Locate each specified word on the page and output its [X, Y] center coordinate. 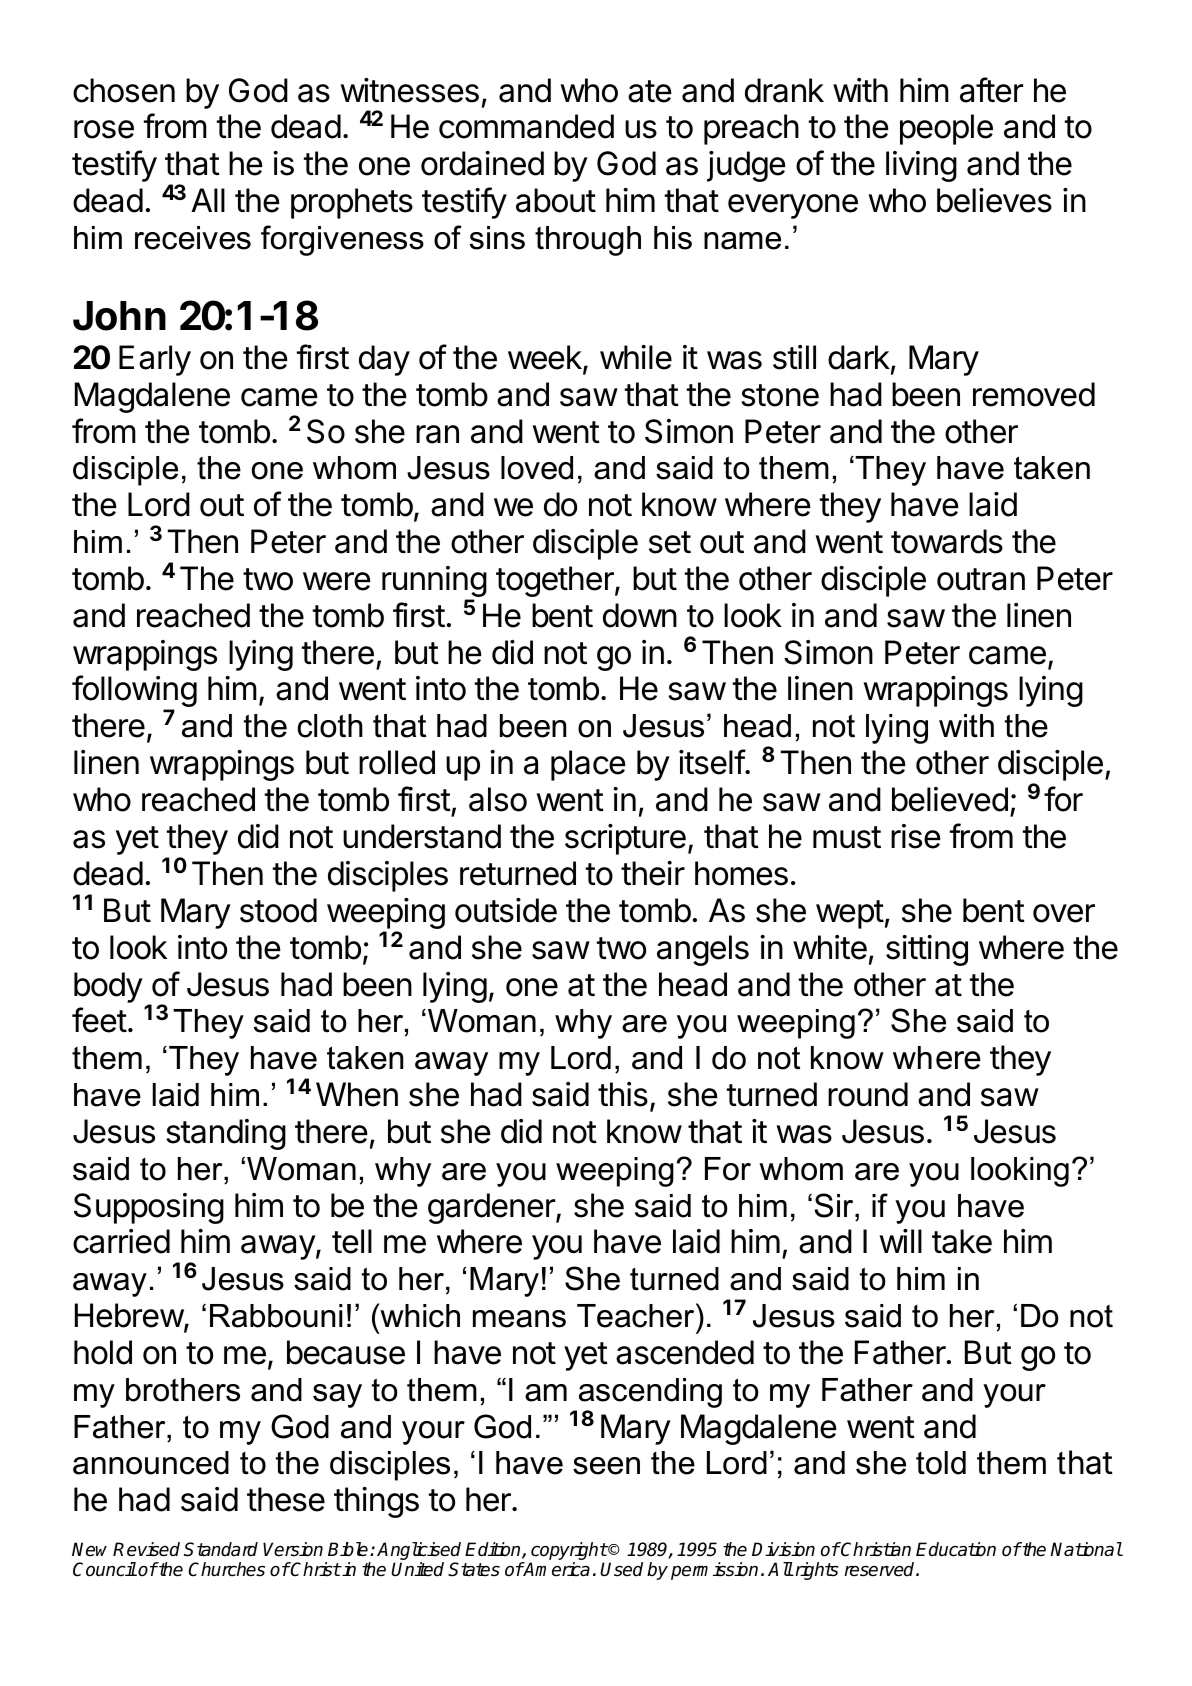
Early [155, 360]
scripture [625, 839]
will [901, 1241]
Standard [221, 1549]
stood [278, 910]
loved [537, 468]
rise [916, 836]
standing [226, 1134]
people [946, 129]
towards [947, 541]
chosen [124, 90]
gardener [492, 1208]
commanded [526, 126]
